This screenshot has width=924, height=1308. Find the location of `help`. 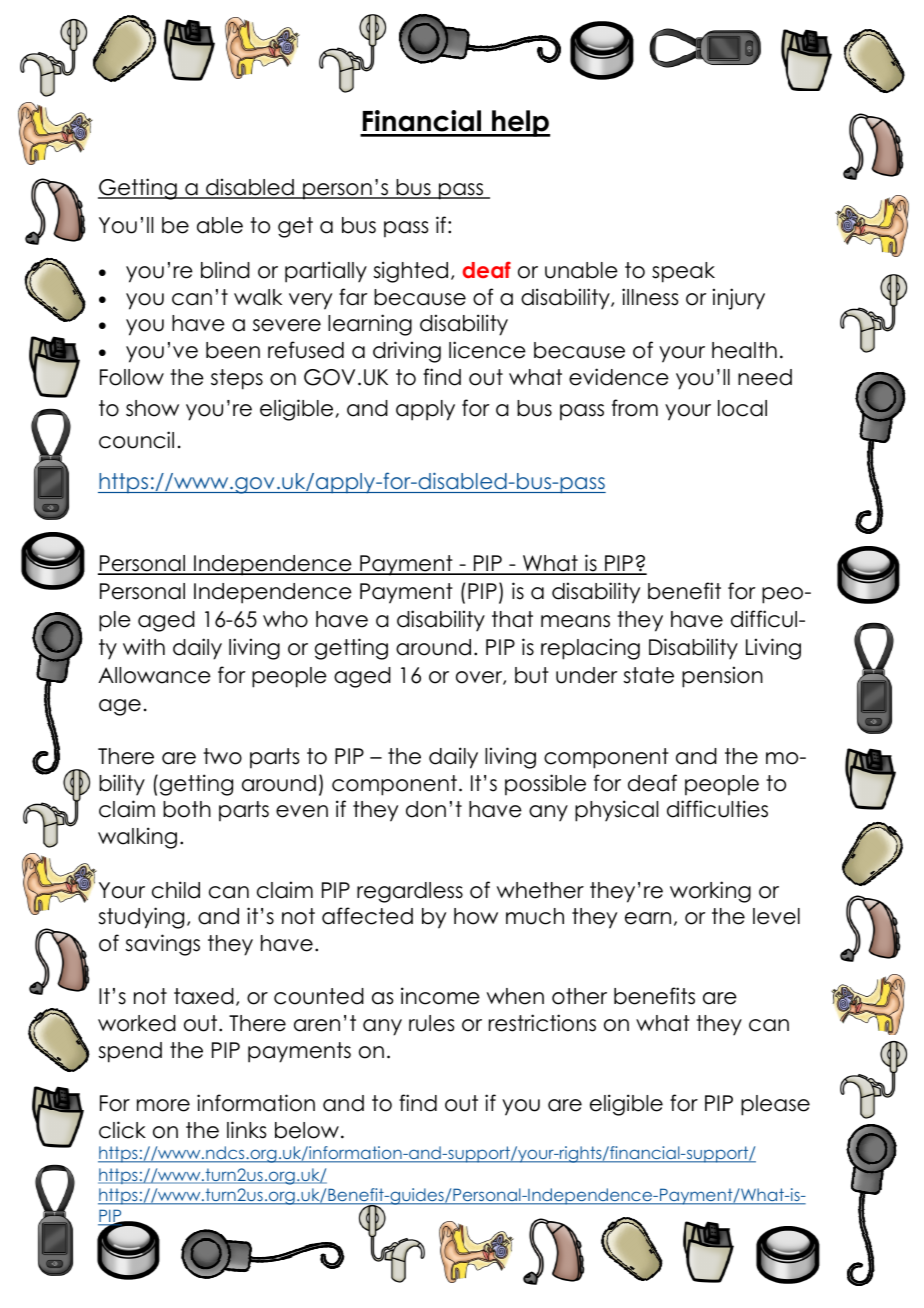

help is located at coordinates (520, 123).
